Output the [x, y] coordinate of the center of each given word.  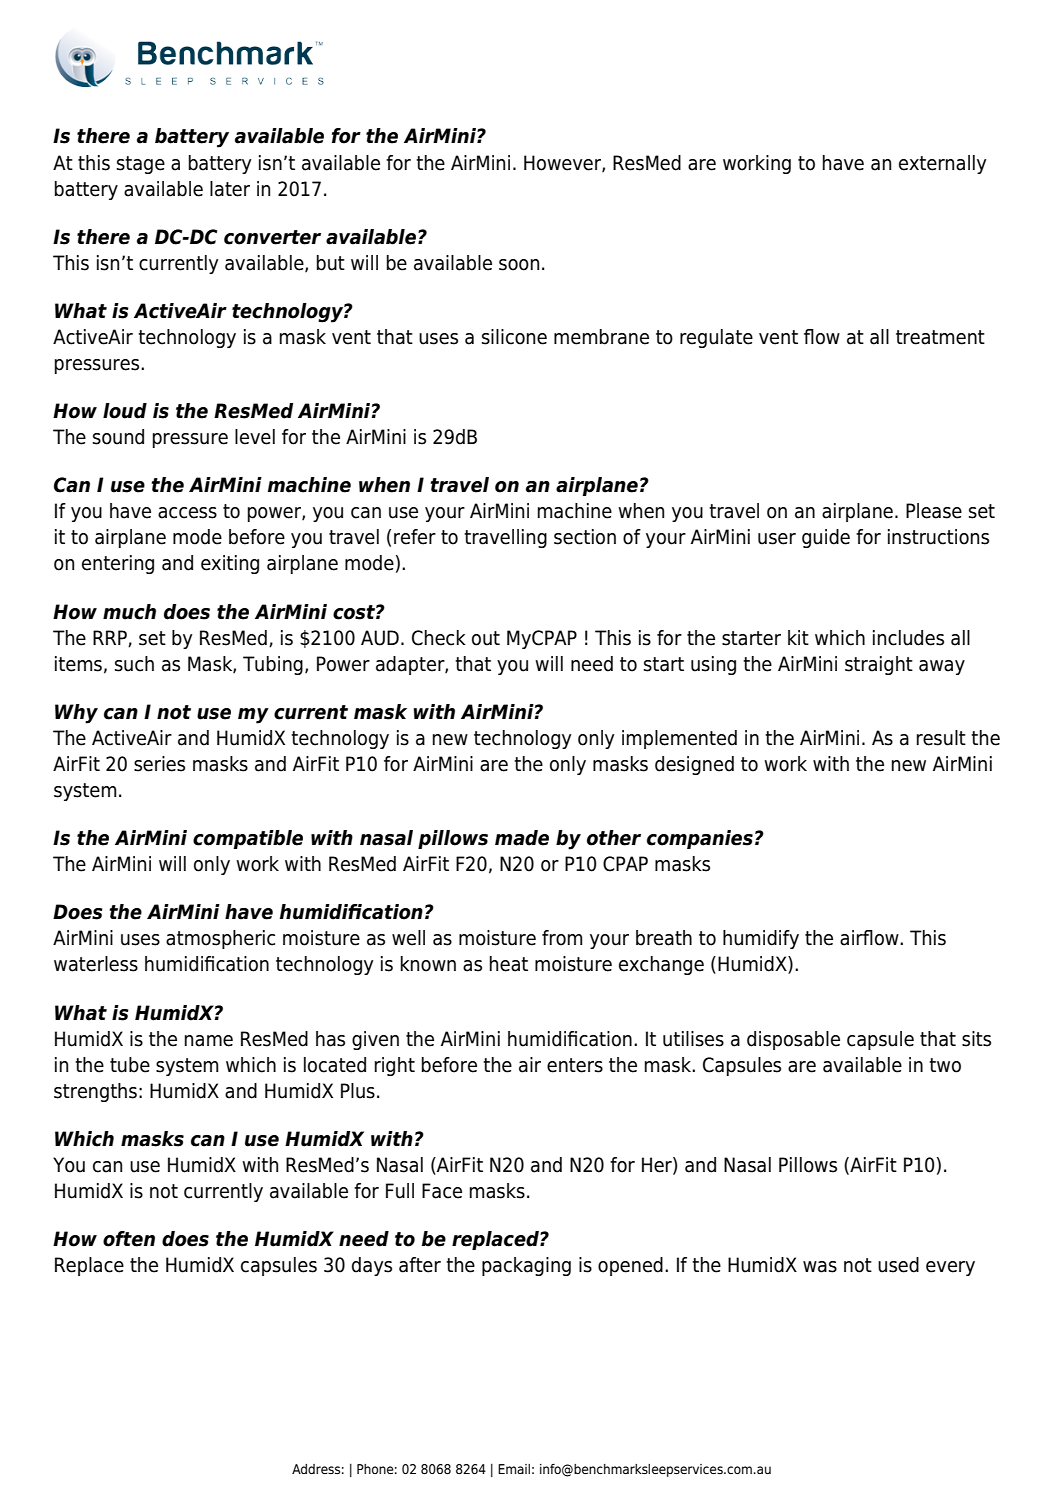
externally [942, 164]
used [898, 1265]
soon [519, 265]
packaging [526, 1266]
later [230, 189]
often [129, 1239]
